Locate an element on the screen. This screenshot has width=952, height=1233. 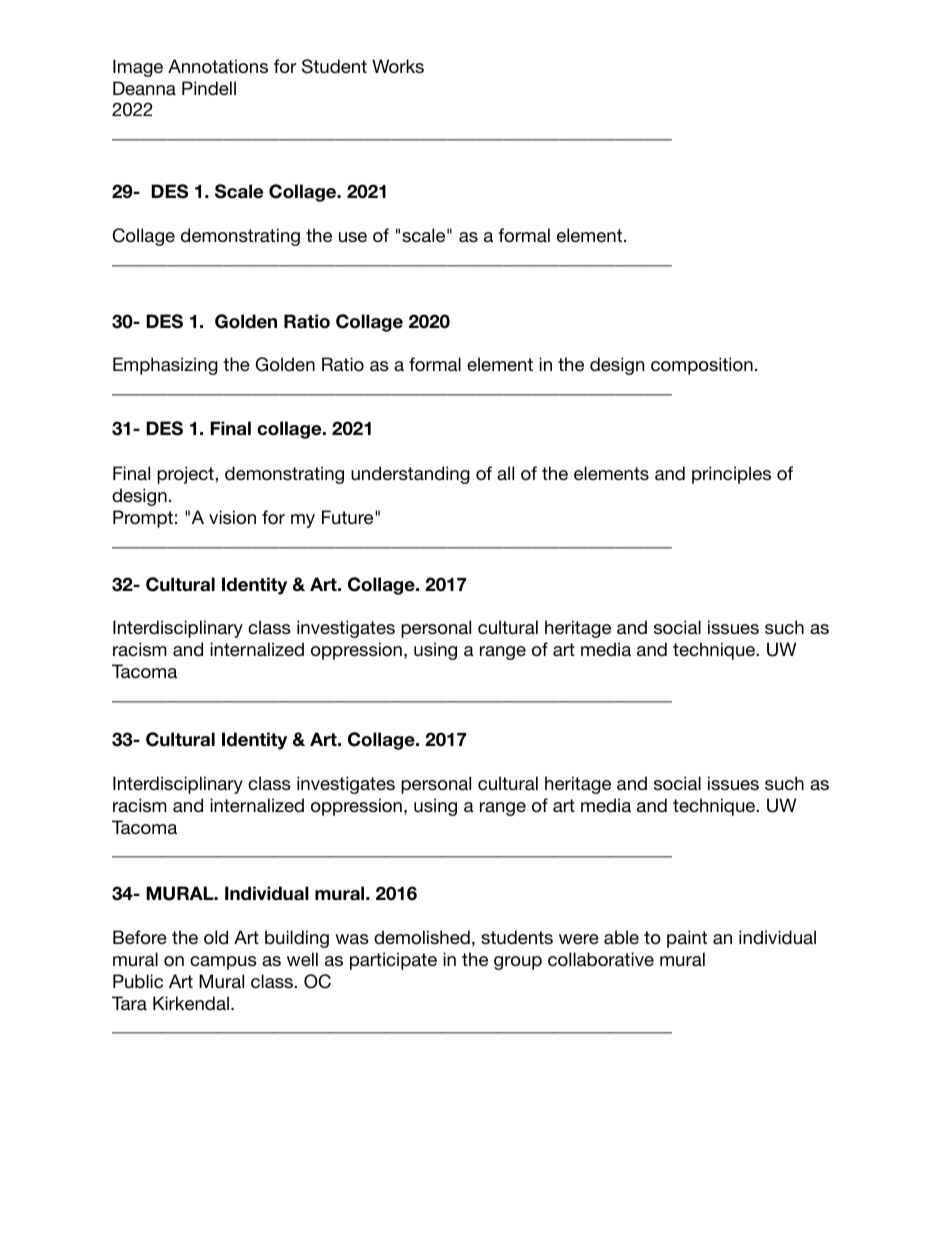
participate is located at coordinates (393, 961).
